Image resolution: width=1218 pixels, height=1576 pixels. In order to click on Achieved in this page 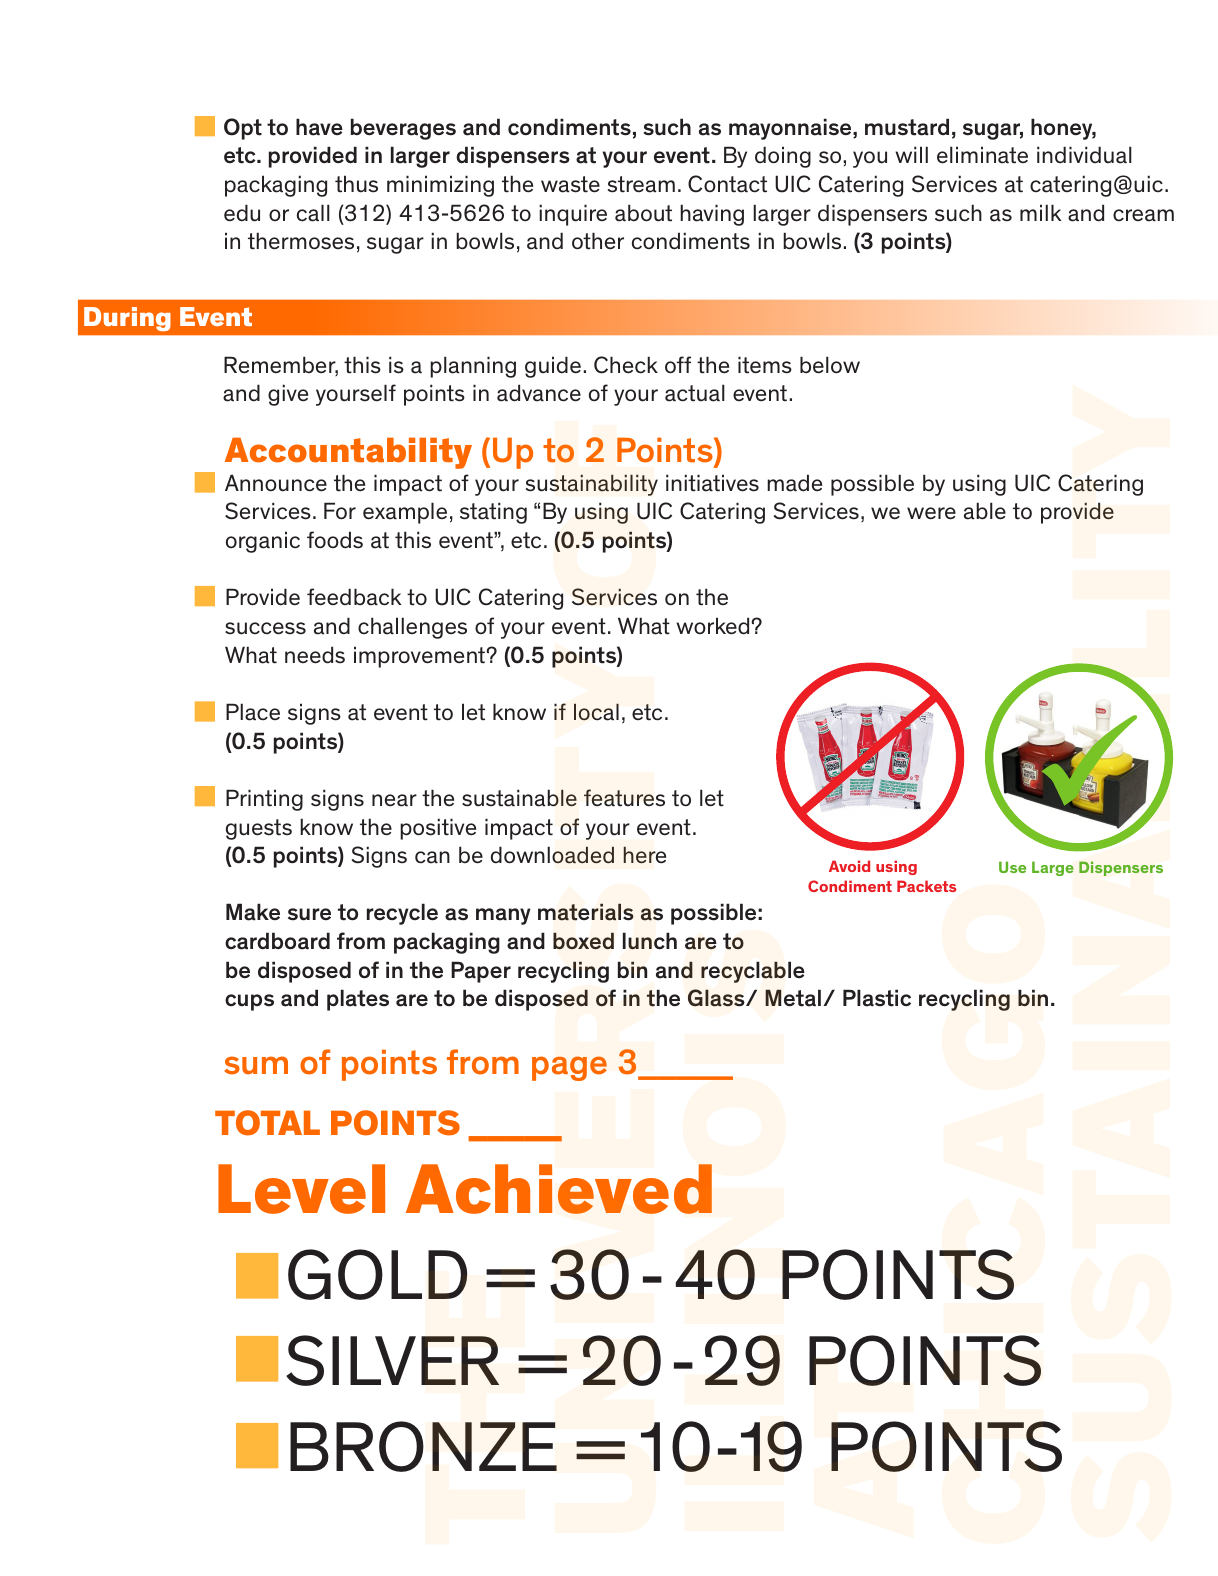, I will do `click(559, 1189)`.
